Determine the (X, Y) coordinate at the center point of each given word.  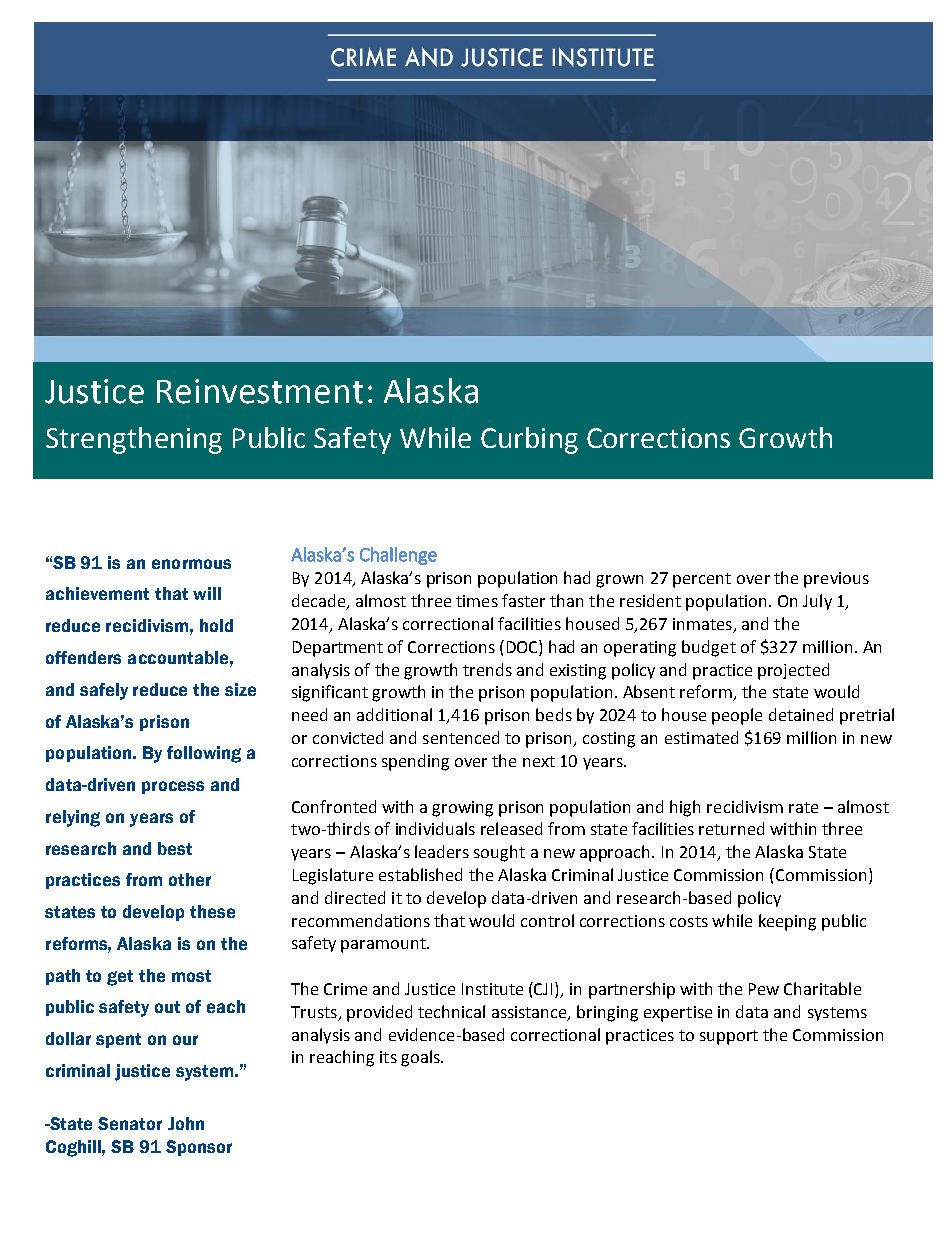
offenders (83, 657)
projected (793, 671)
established (420, 874)
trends (487, 669)
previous (836, 580)
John (186, 1123)
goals (421, 1058)
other (190, 879)
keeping (787, 922)
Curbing (529, 440)
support (729, 1037)
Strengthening (134, 440)
